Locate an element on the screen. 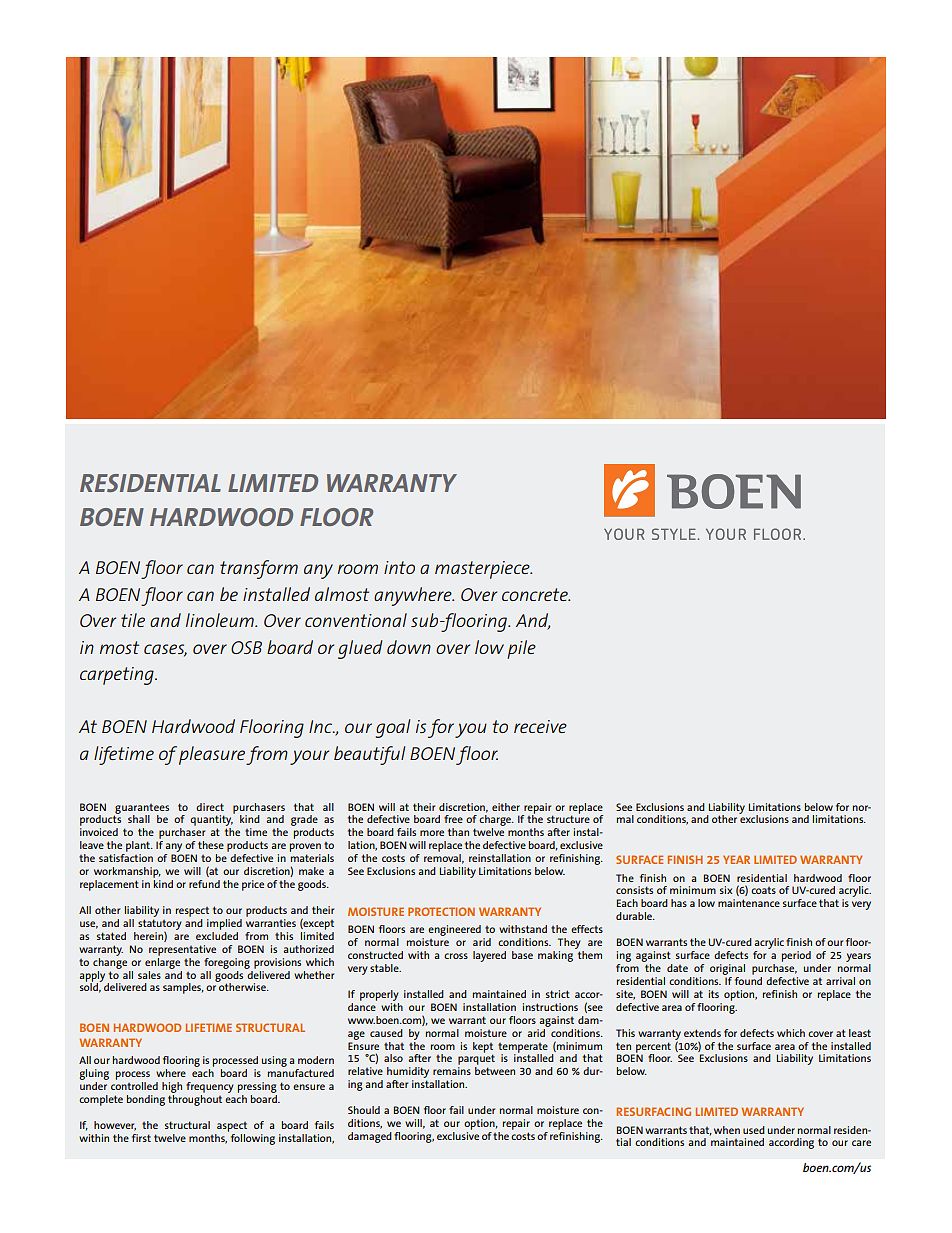 This screenshot has height=1233, width=952. masterpiece is located at coordinates (483, 570).
